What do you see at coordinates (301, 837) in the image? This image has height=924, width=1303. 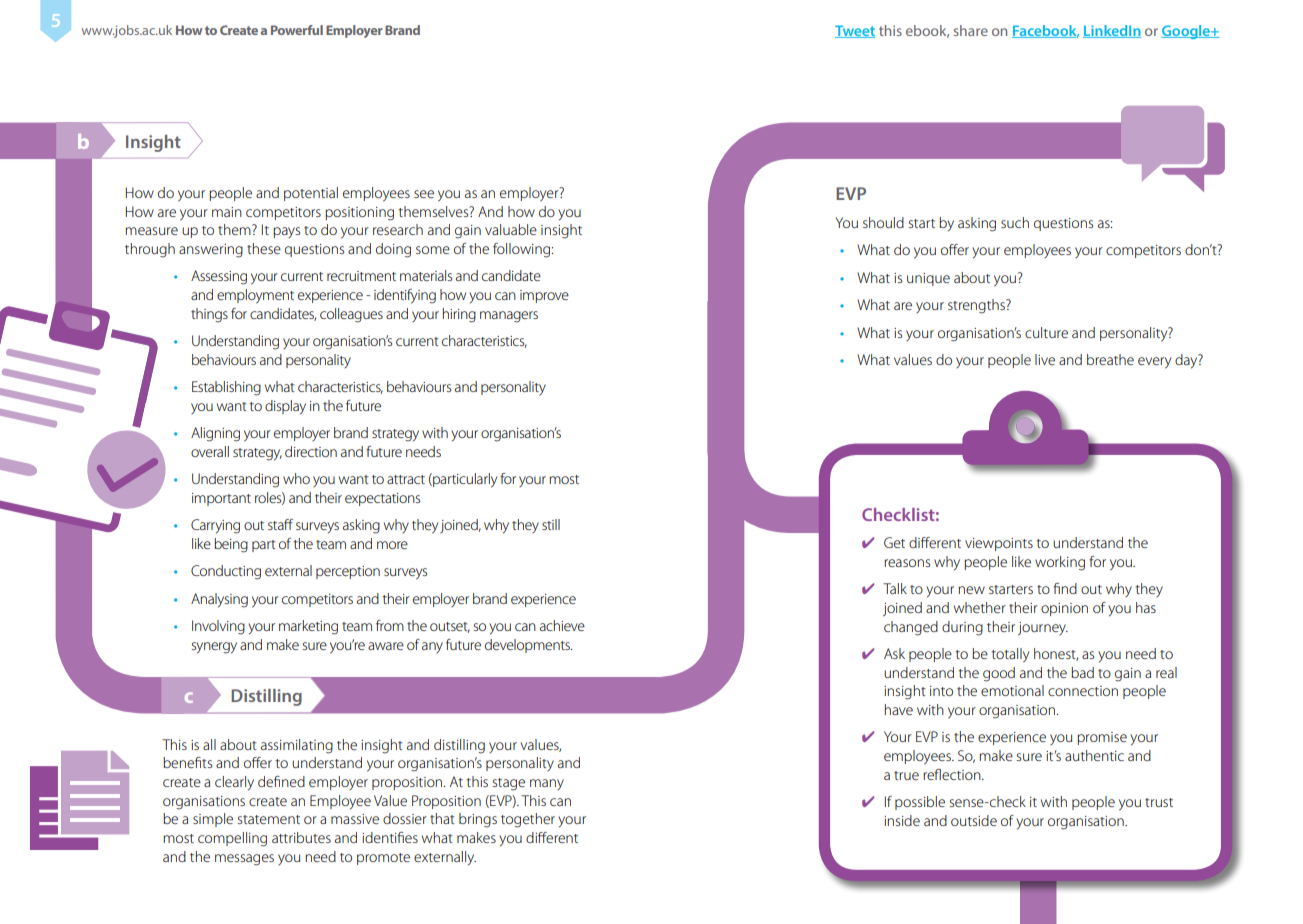 I see `attributes` at bounding box center [301, 837].
